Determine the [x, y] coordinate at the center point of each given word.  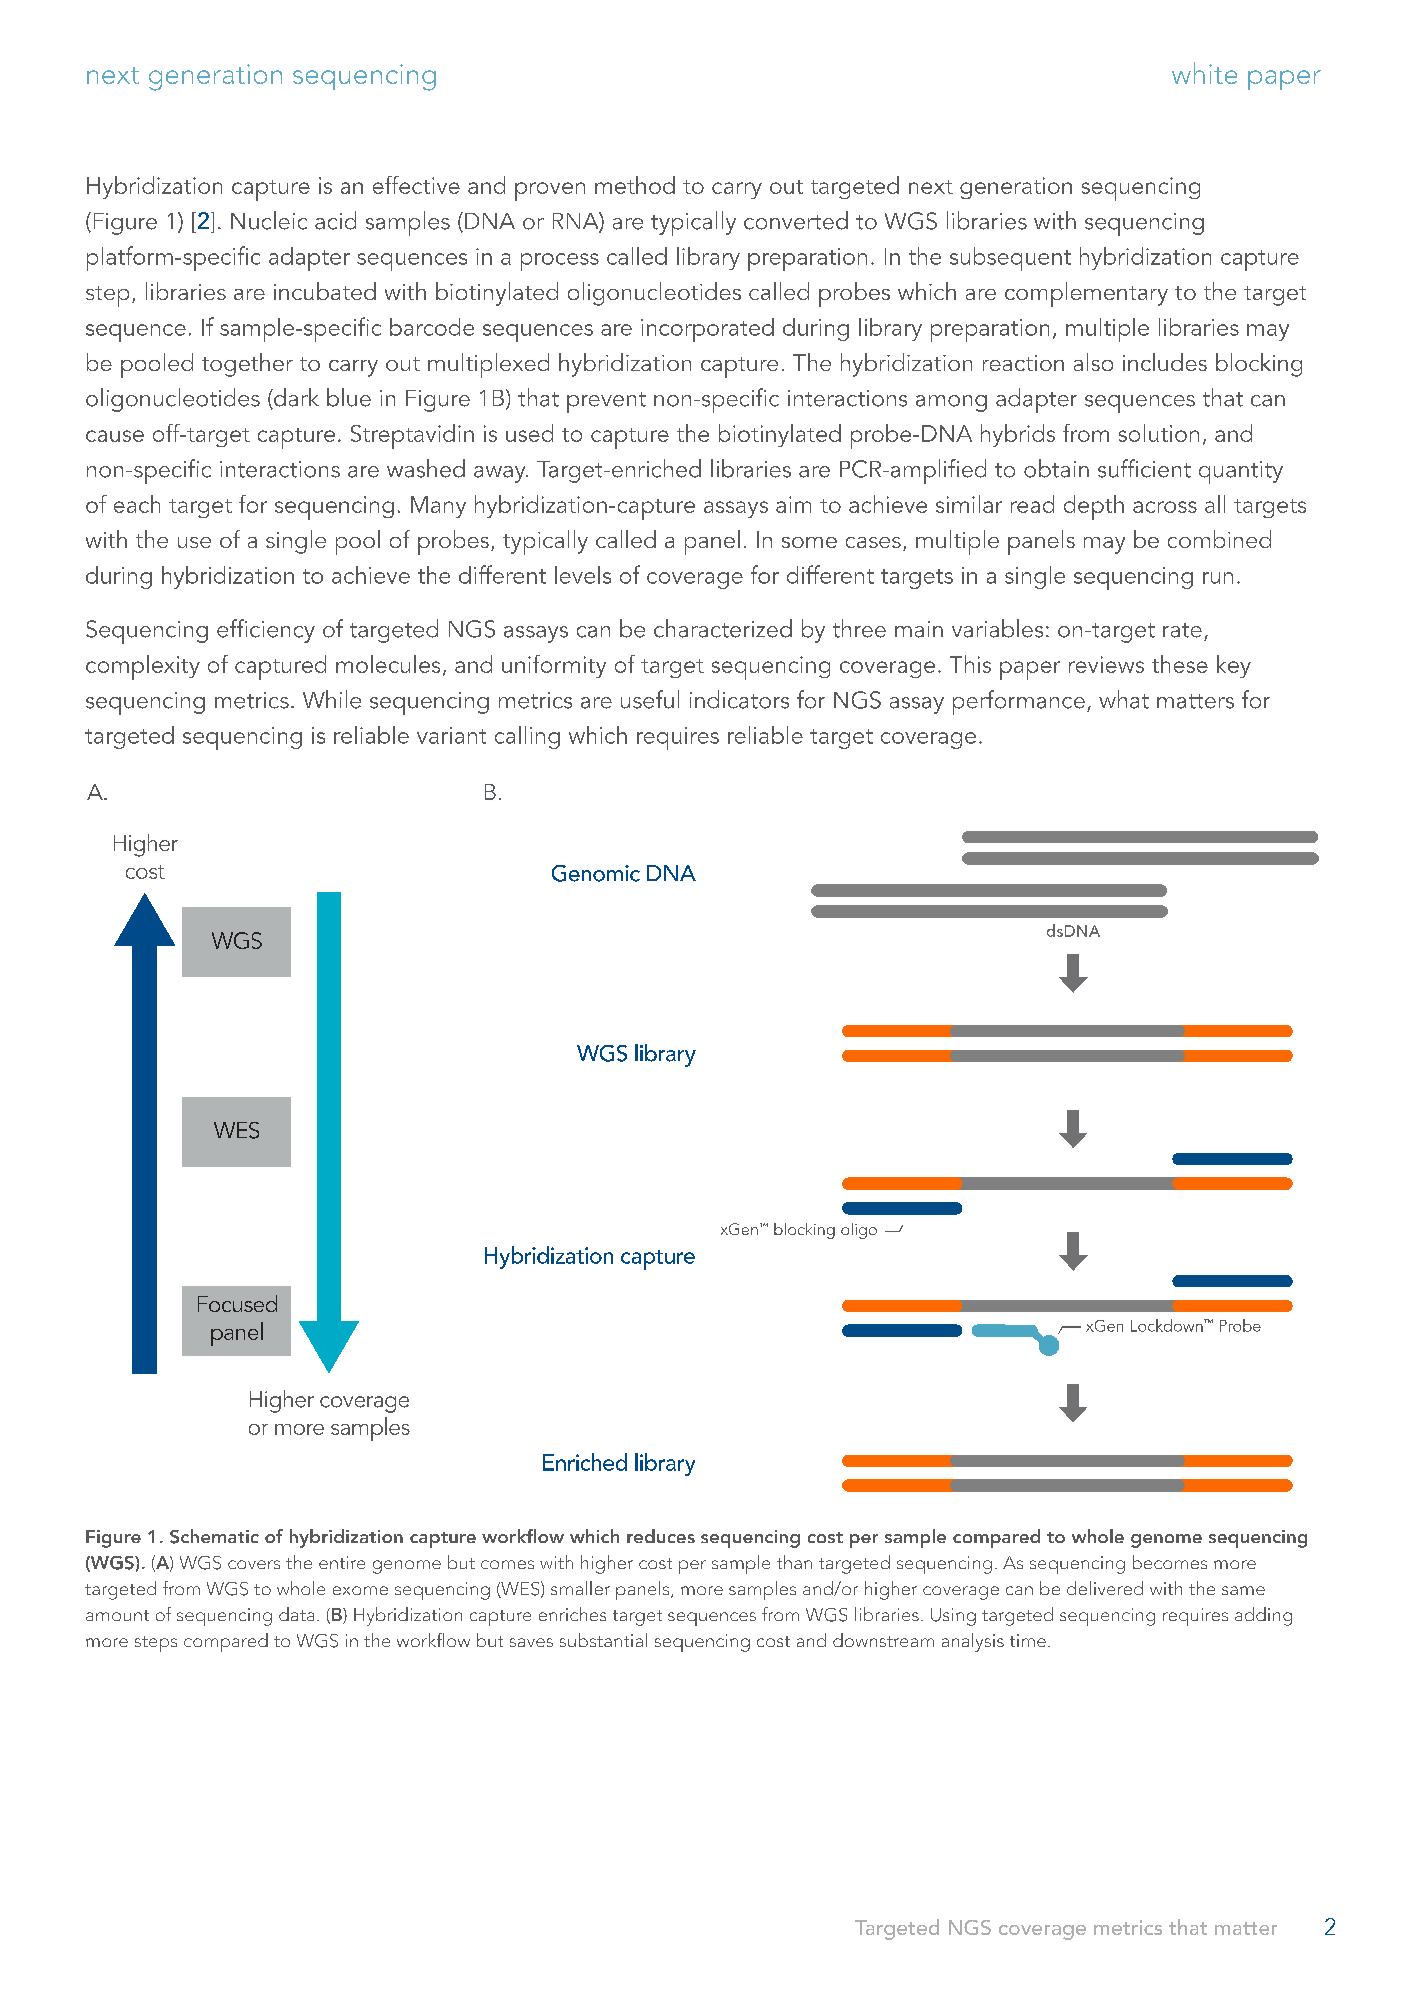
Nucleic [269, 220]
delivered [1105, 1588]
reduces [661, 1536]
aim [793, 504]
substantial [603, 1640]
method [635, 185]
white [1204, 73]
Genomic [596, 873]
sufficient [1144, 468]
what [1124, 699]
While [332, 699]
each [137, 504]
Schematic [214, 1536]
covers [254, 1564]
